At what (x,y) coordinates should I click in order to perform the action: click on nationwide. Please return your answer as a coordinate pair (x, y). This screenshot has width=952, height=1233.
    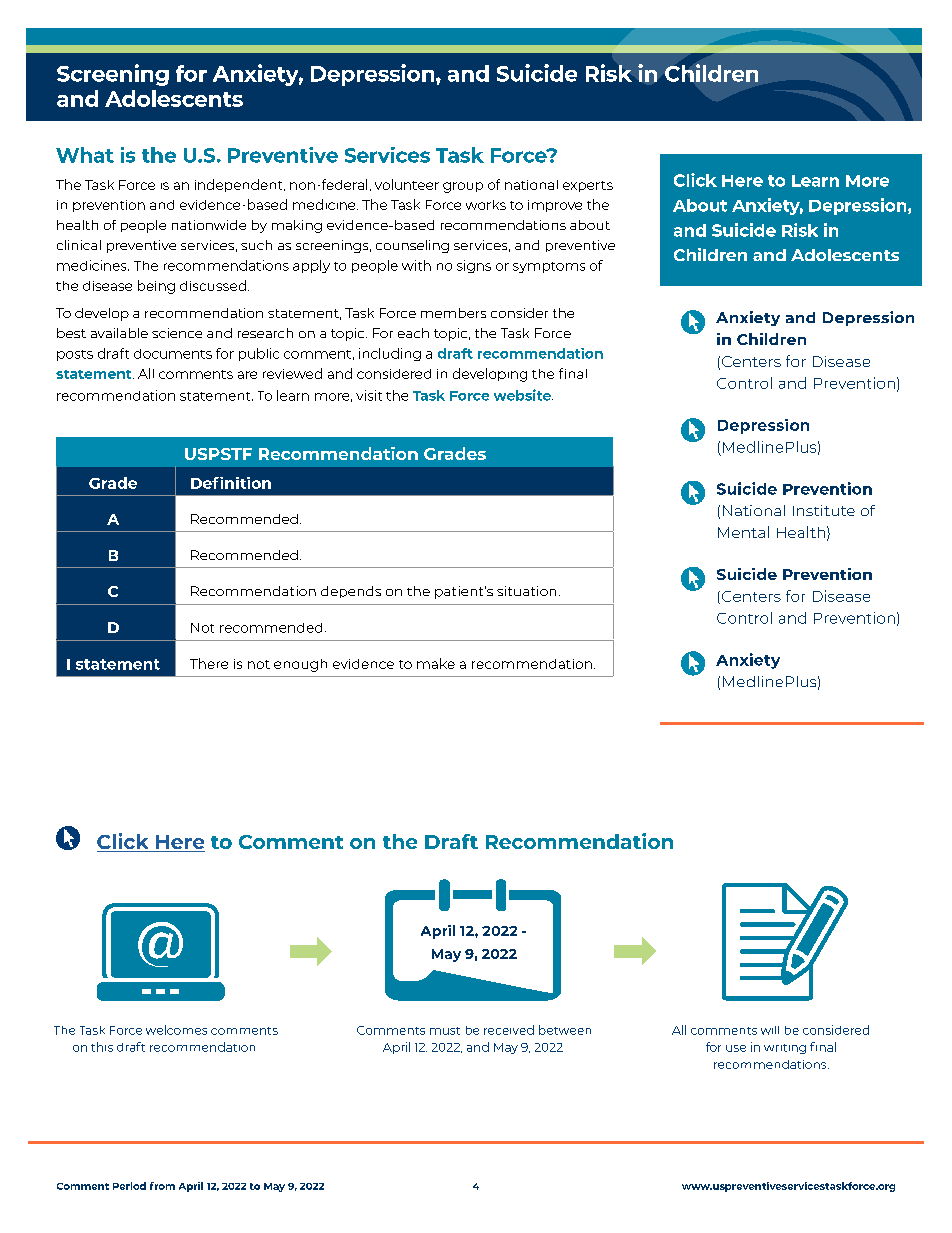
    Looking at the image, I should click on (209, 225).
